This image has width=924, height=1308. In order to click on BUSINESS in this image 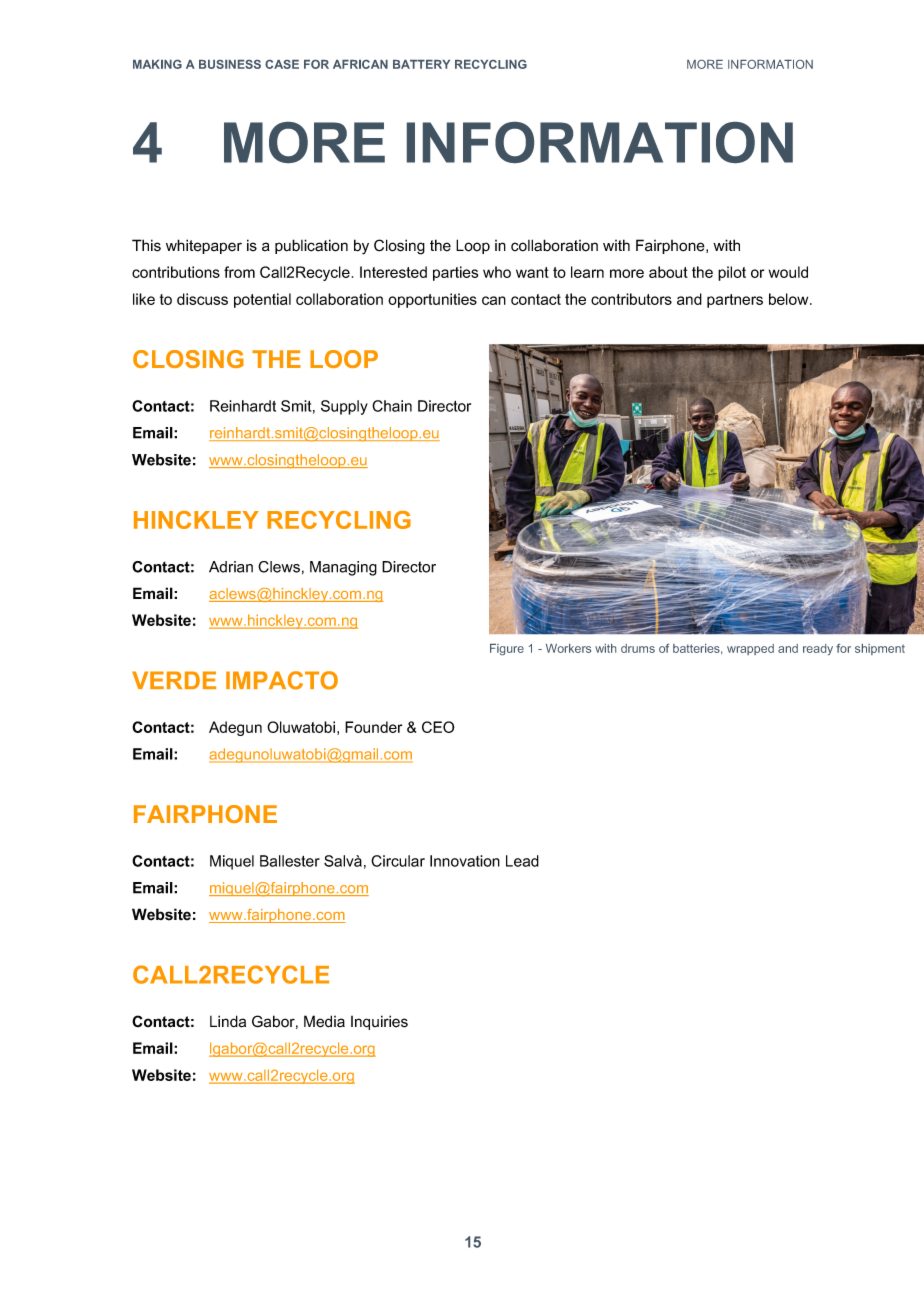, I will do `click(230, 64)`.
